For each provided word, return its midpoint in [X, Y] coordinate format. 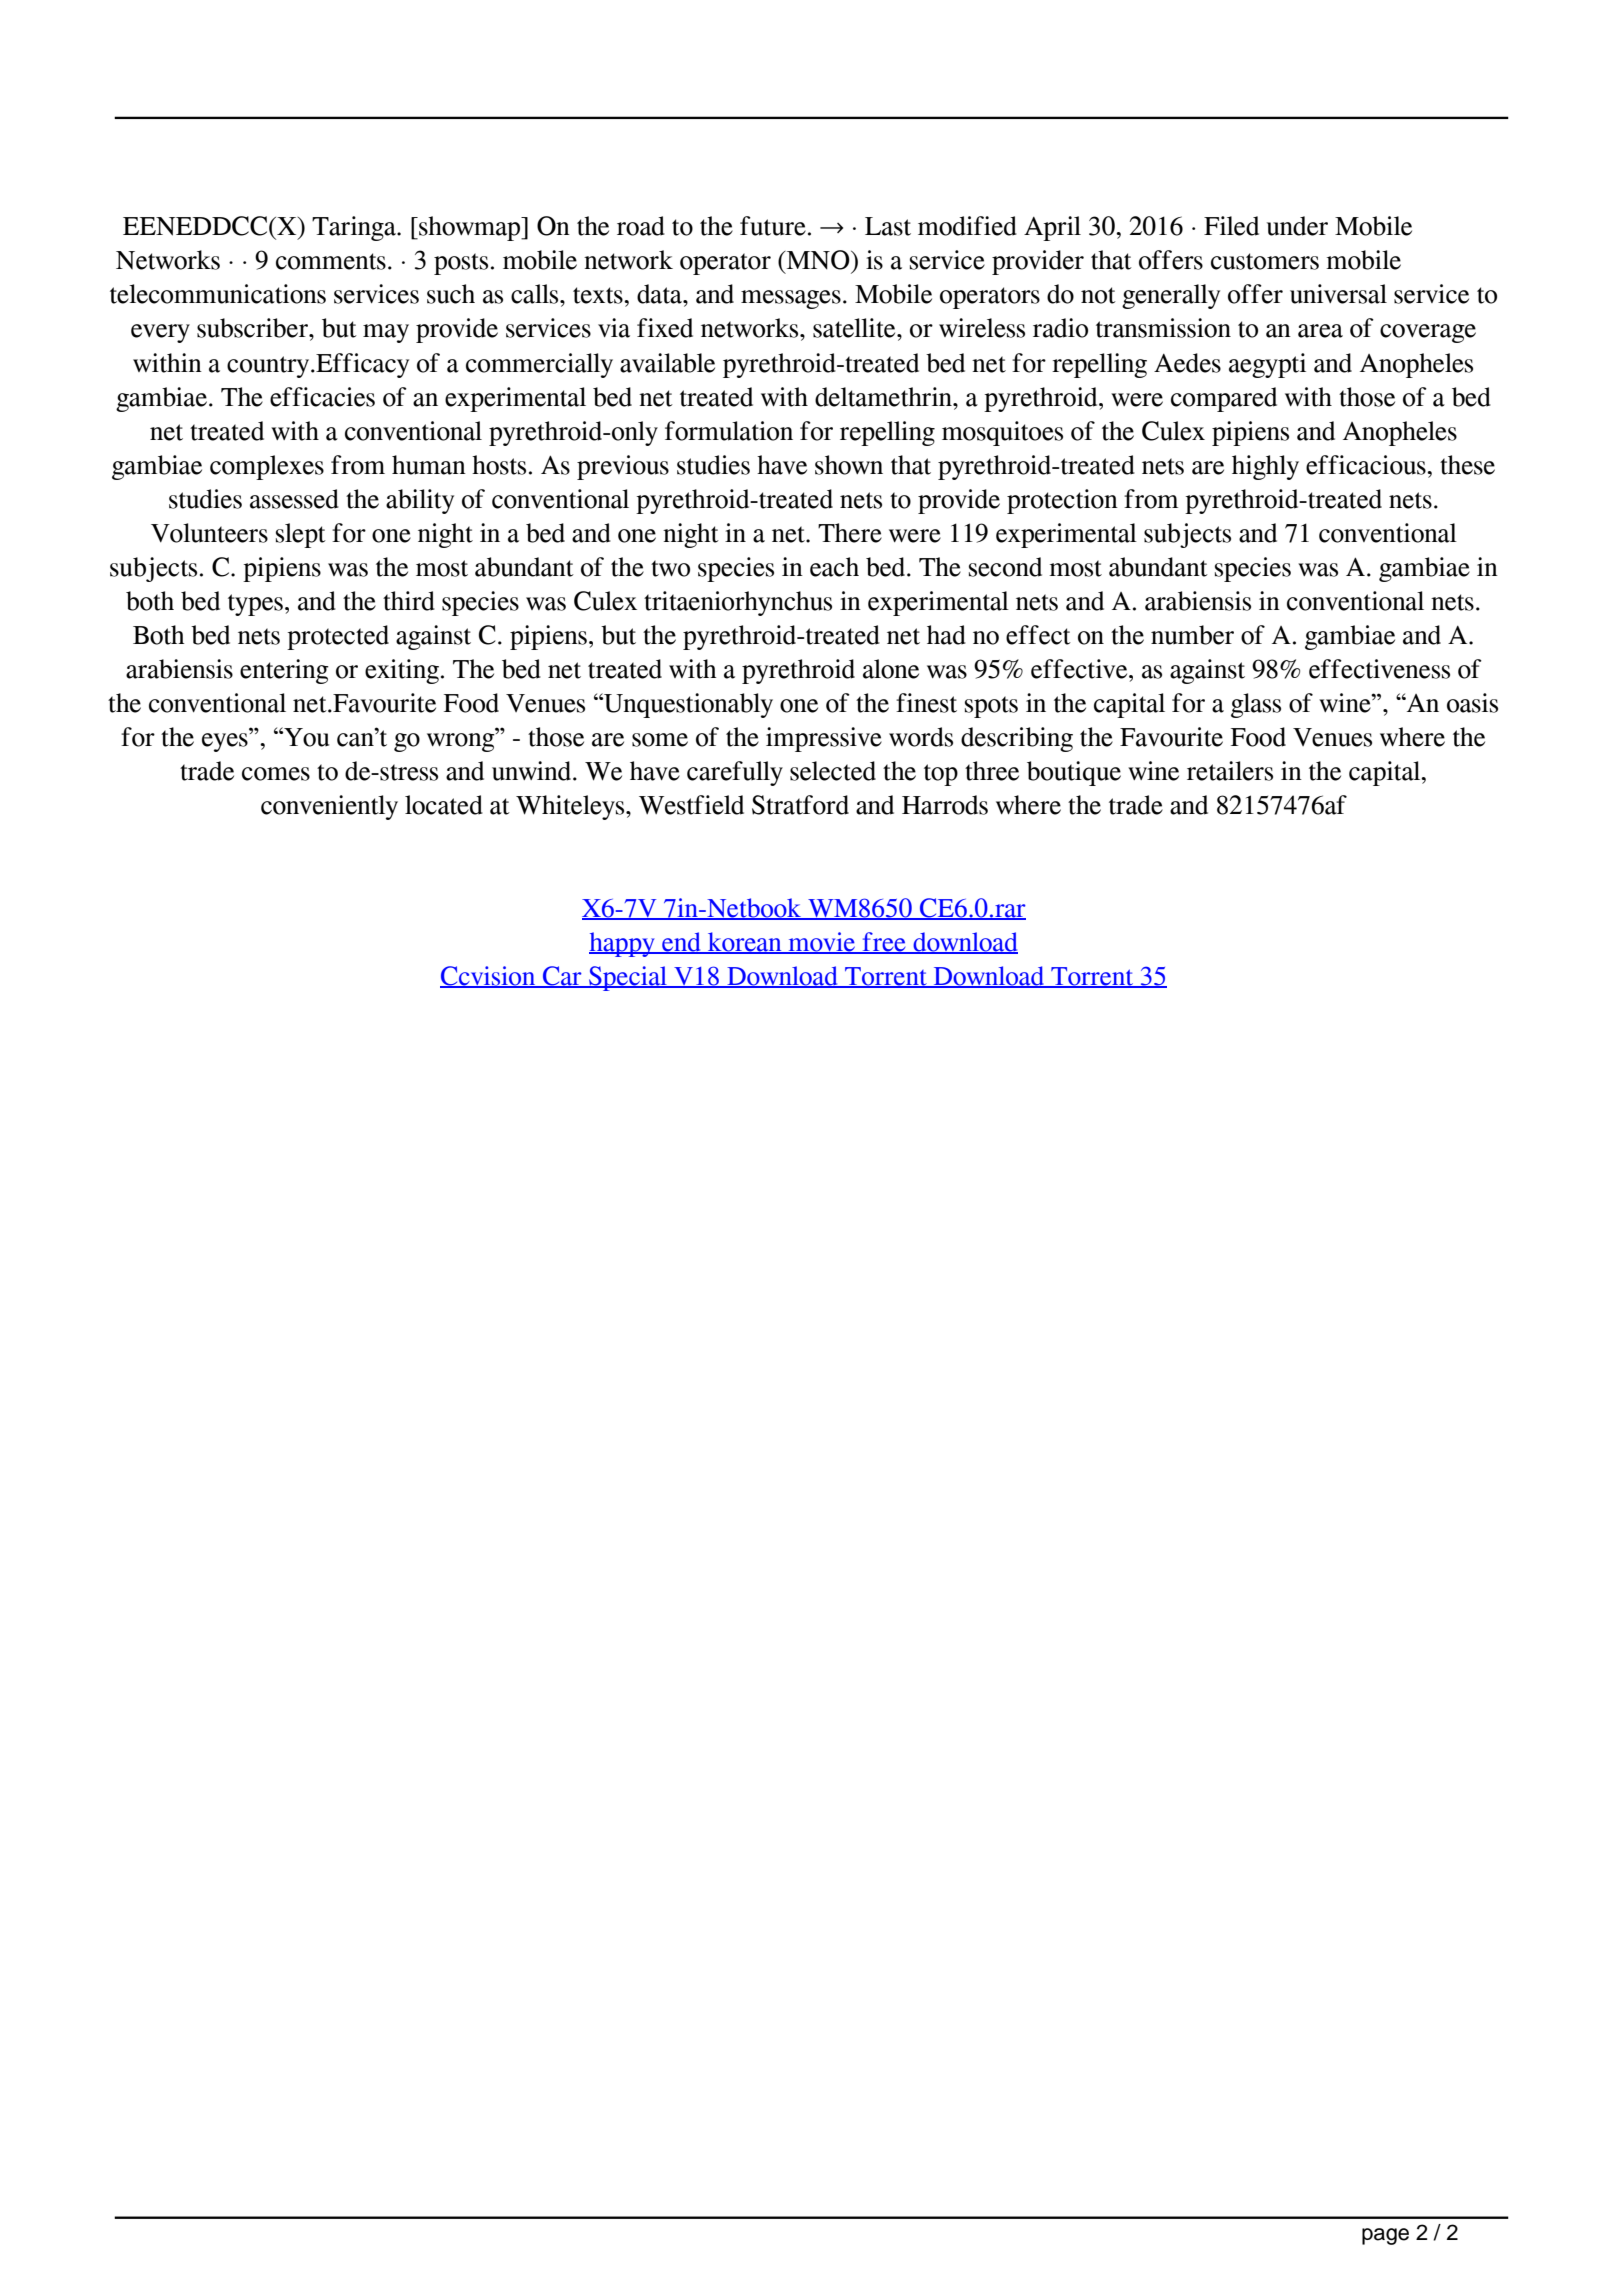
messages [791, 299]
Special [628, 978]
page [1385, 2236]
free [884, 943]
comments [331, 261]
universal [1338, 294]
